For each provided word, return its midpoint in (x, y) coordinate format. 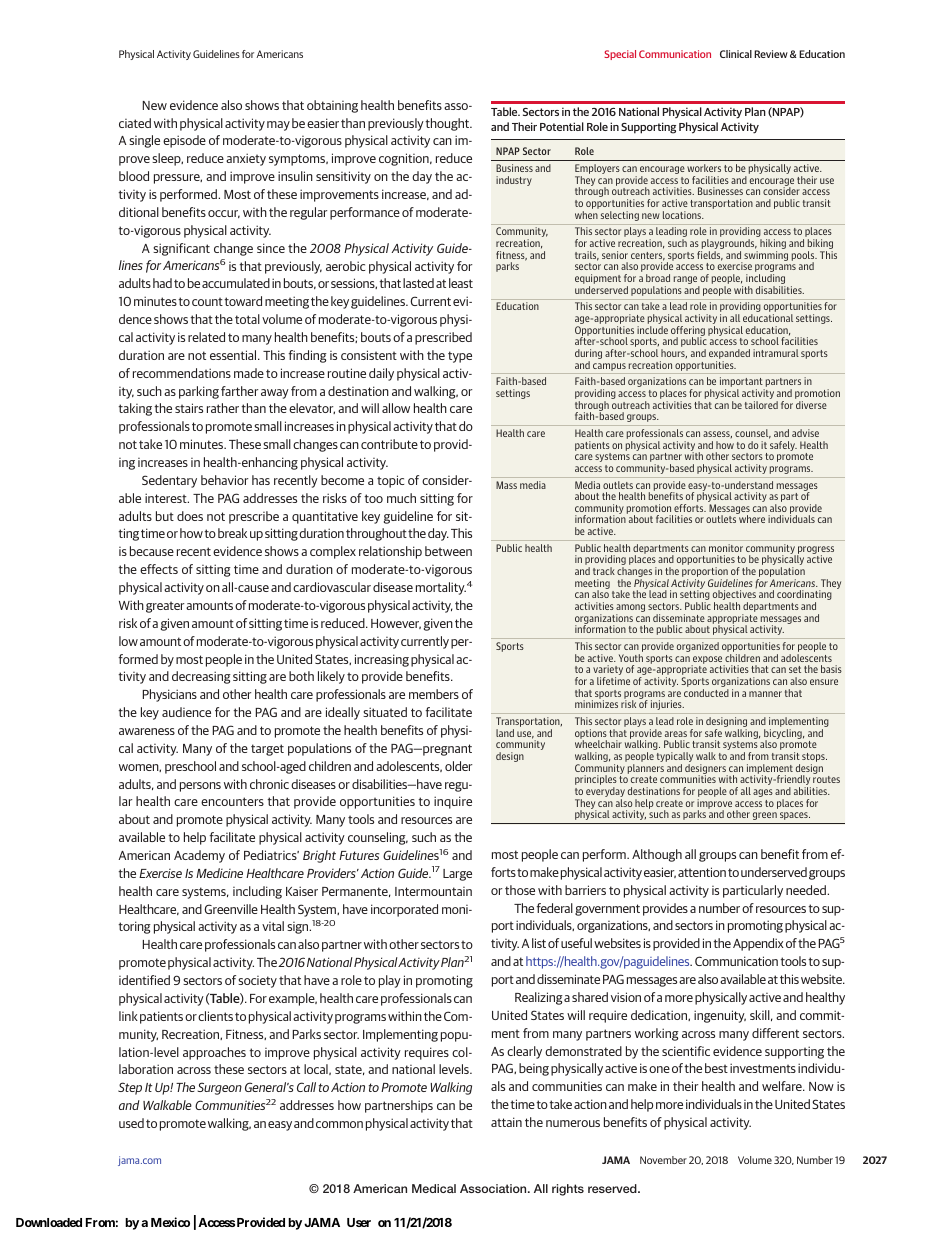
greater (165, 607)
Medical (434, 1188)
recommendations (182, 373)
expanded (729, 355)
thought (448, 124)
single (144, 141)
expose (707, 661)
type (460, 357)
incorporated (404, 910)
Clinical (736, 54)
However (396, 624)
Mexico (170, 1222)
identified (144, 980)
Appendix (758, 944)
